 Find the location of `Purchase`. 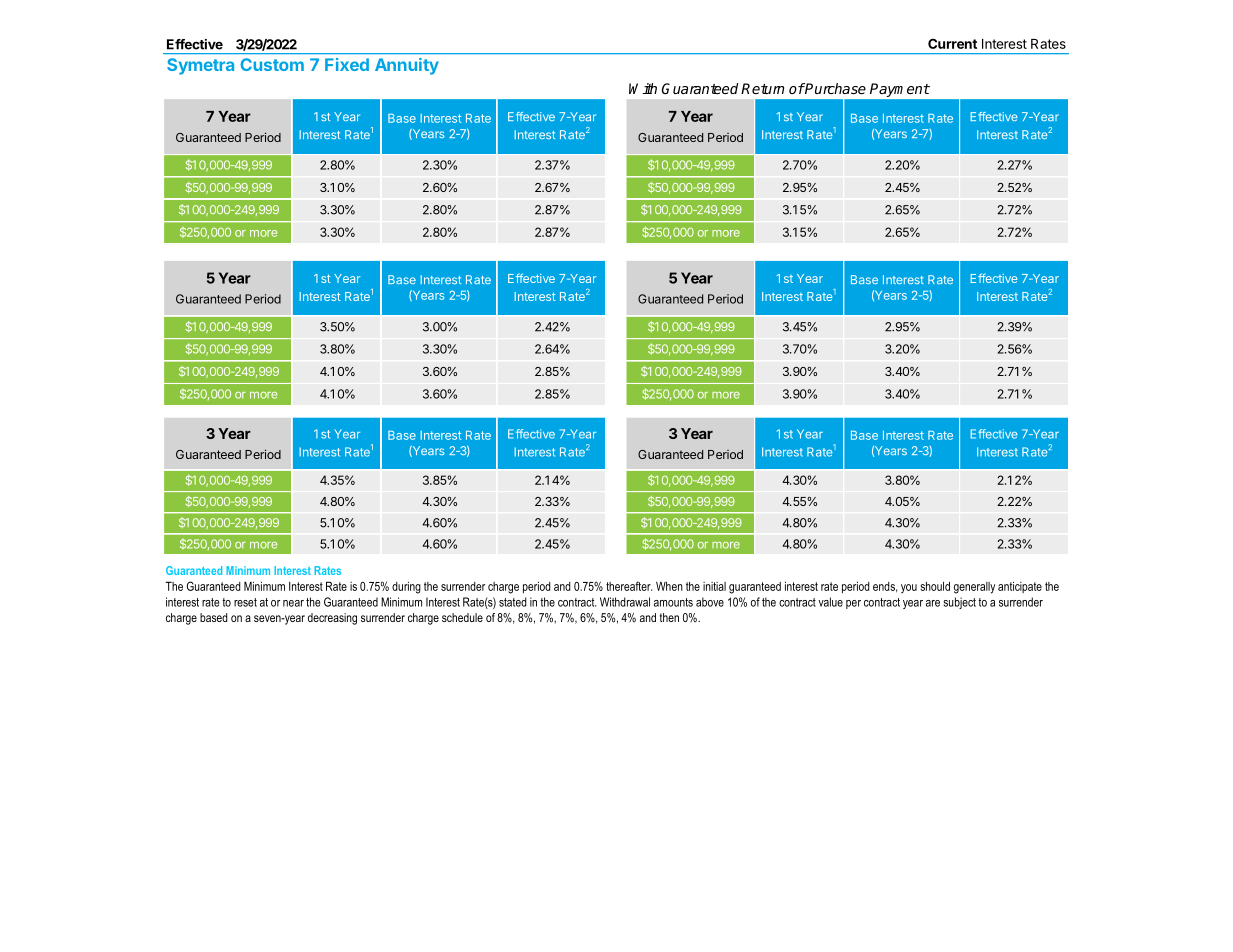

Purchase is located at coordinates (835, 88).
